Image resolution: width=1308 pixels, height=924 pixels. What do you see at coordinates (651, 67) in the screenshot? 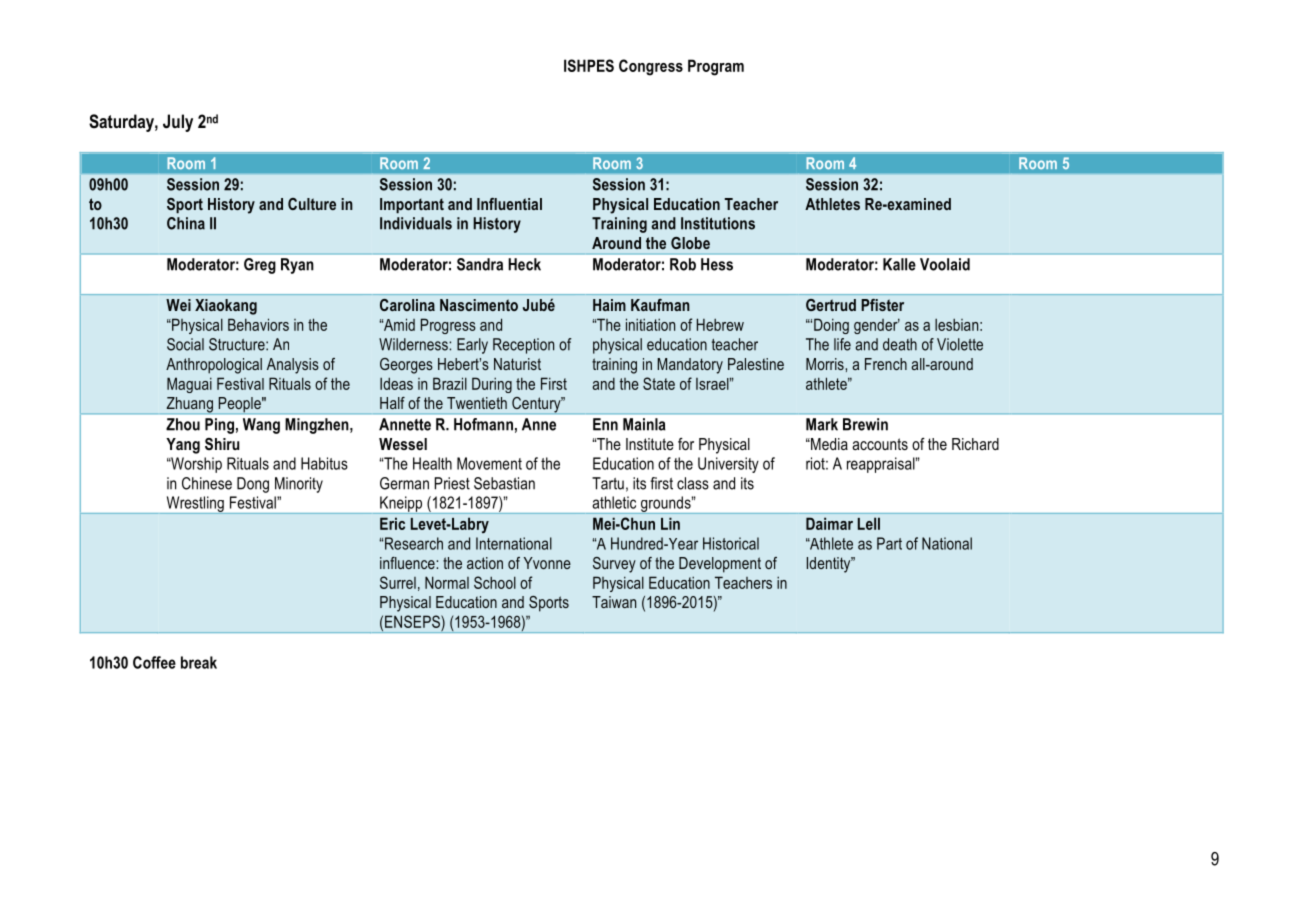
I see `Congress` at bounding box center [651, 67].
